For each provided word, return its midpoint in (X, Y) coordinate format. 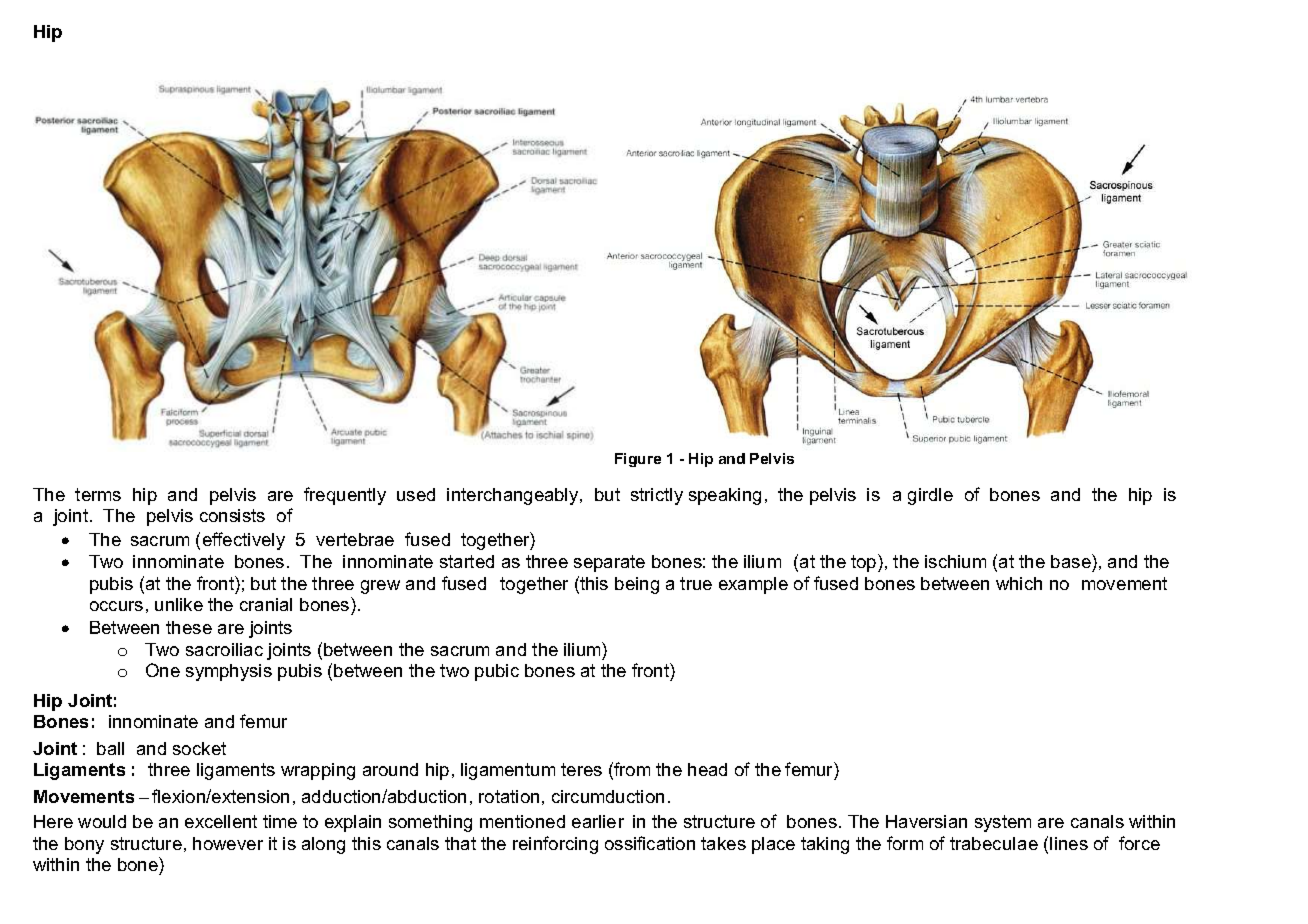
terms (98, 494)
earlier (598, 821)
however (228, 843)
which (1019, 583)
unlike (179, 604)
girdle (930, 496)
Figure (638, 460)
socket (199, 748)
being (637, 585)
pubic (497, 672)
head (707, 769)
